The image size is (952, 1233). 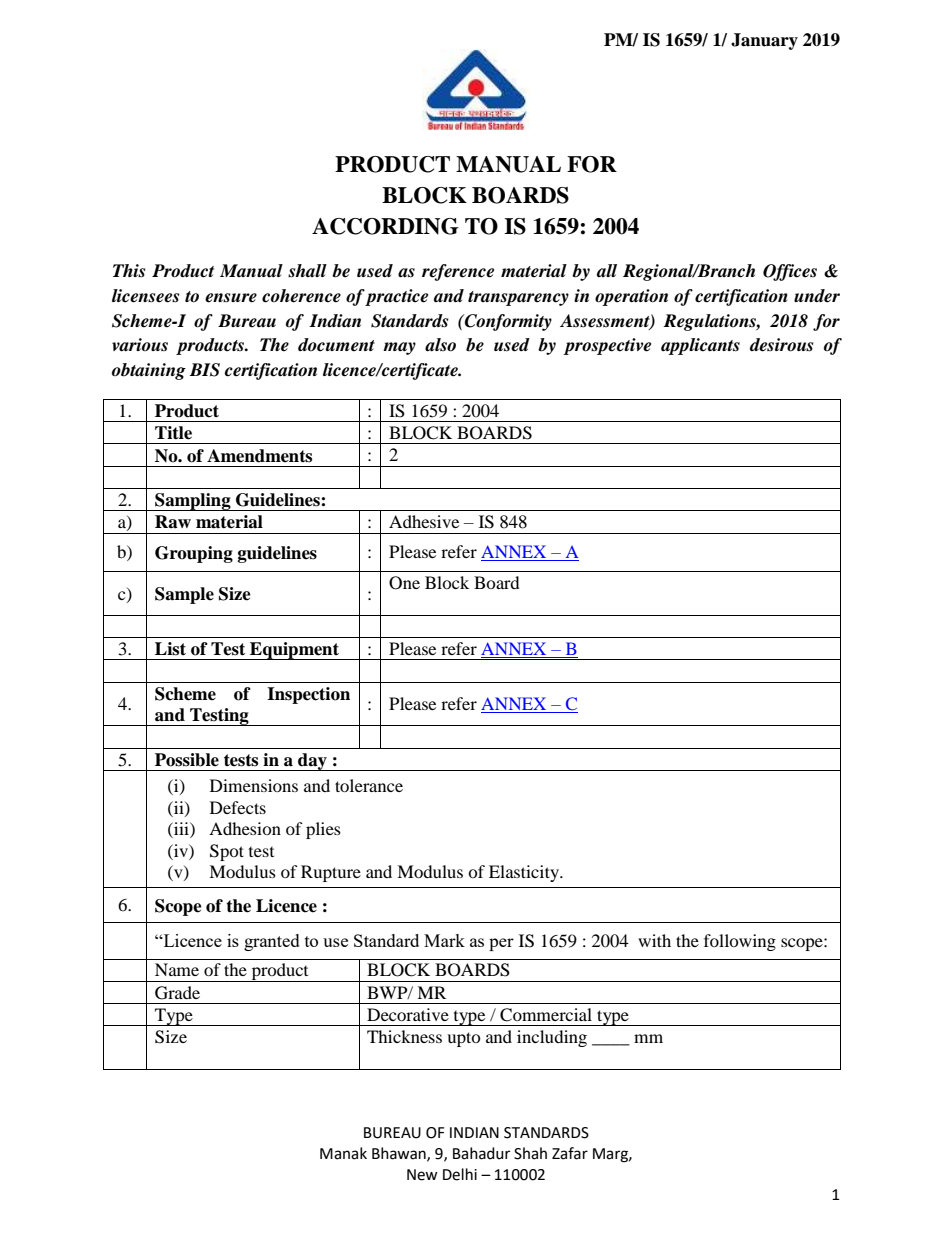 What do you see at coordinates (764, 41) in the screenshot?
I see `January` at bounding box center [764, 41].
